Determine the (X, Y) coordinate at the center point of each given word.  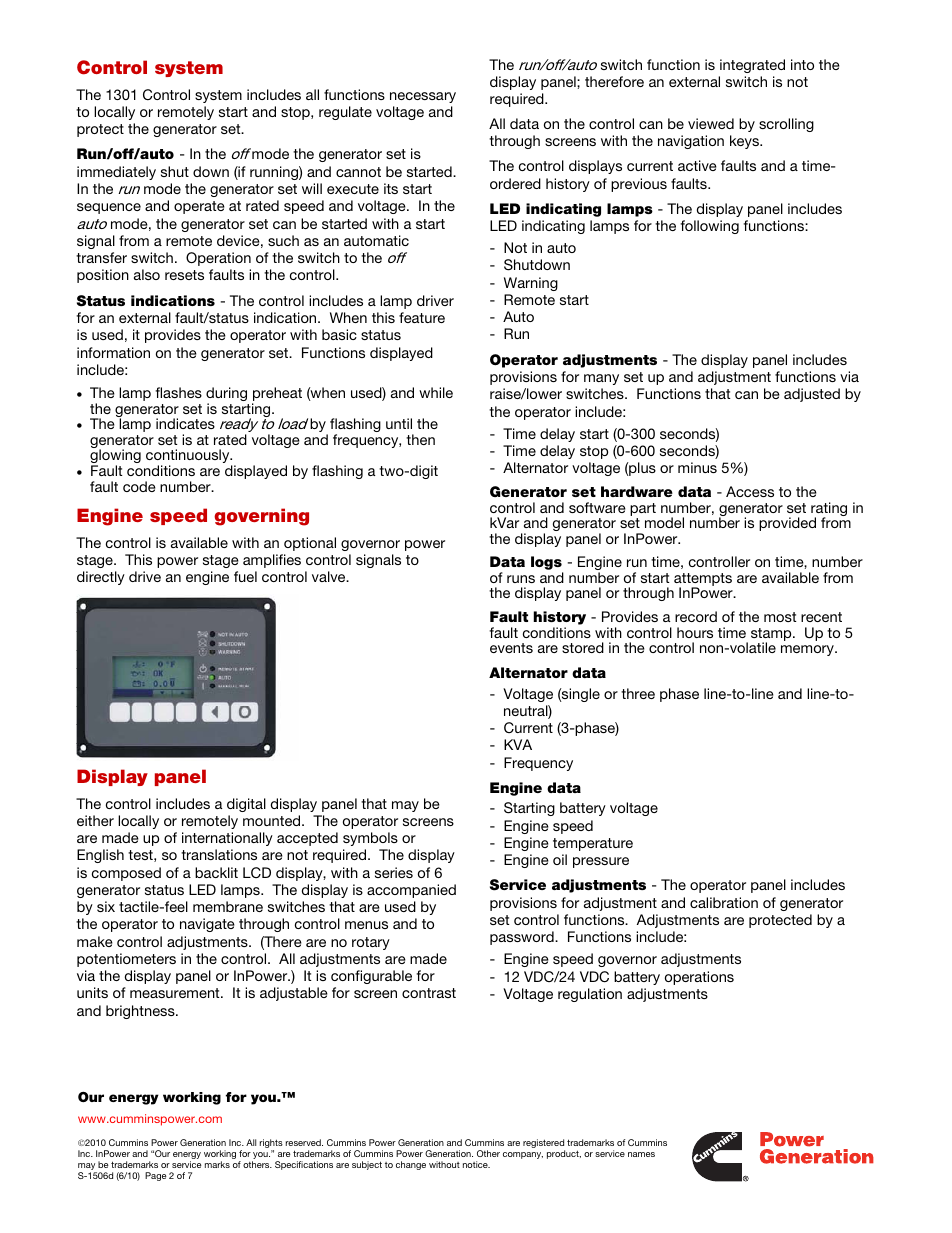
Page (156, 1176)
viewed (711, 123)
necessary (423, 97)
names (641, 1154)
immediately (116, 173)
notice (476, 1164)
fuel (245, 576)
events (511, 648)
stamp (772, 635)
